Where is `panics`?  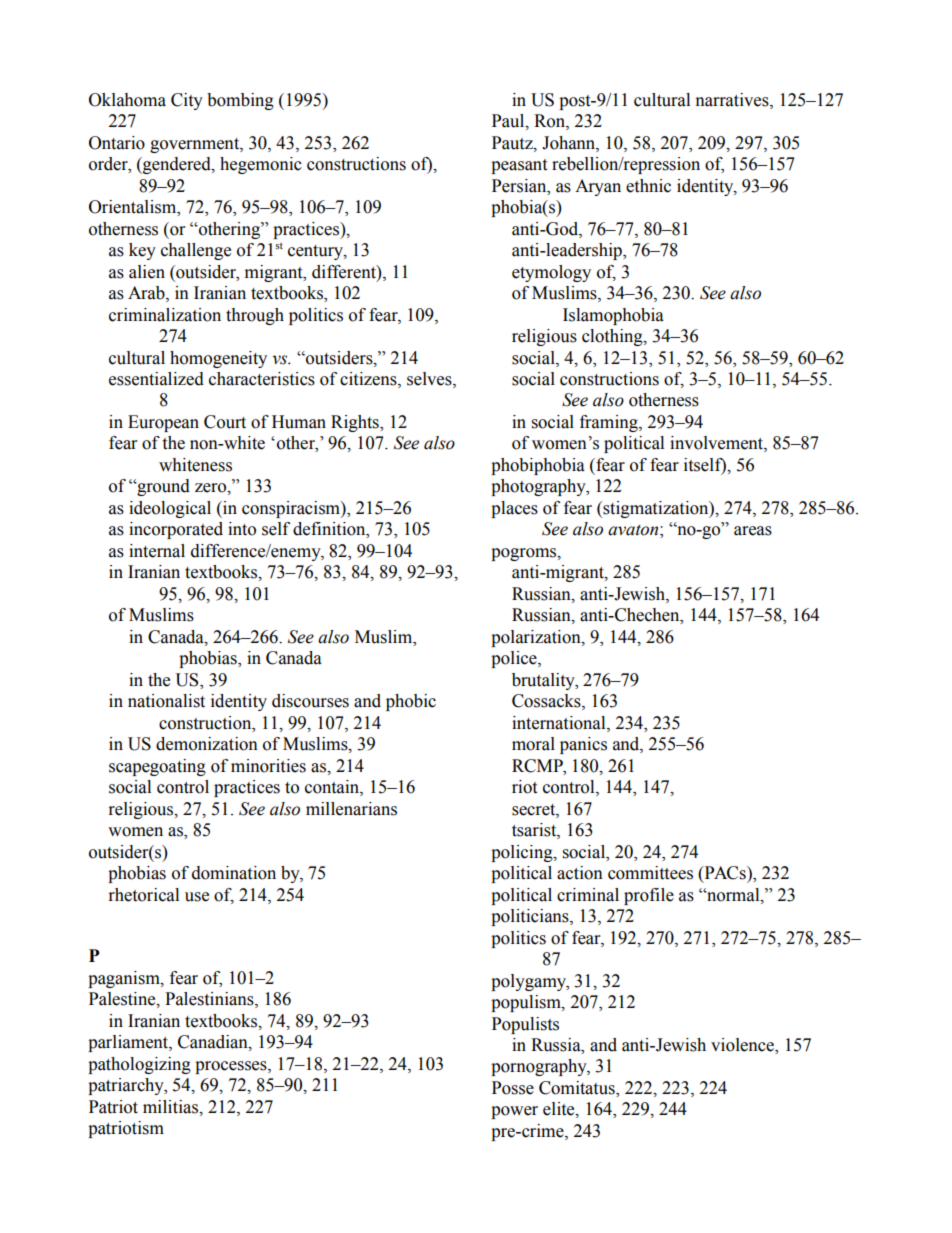 panics is located at coordinates (583, 745).
